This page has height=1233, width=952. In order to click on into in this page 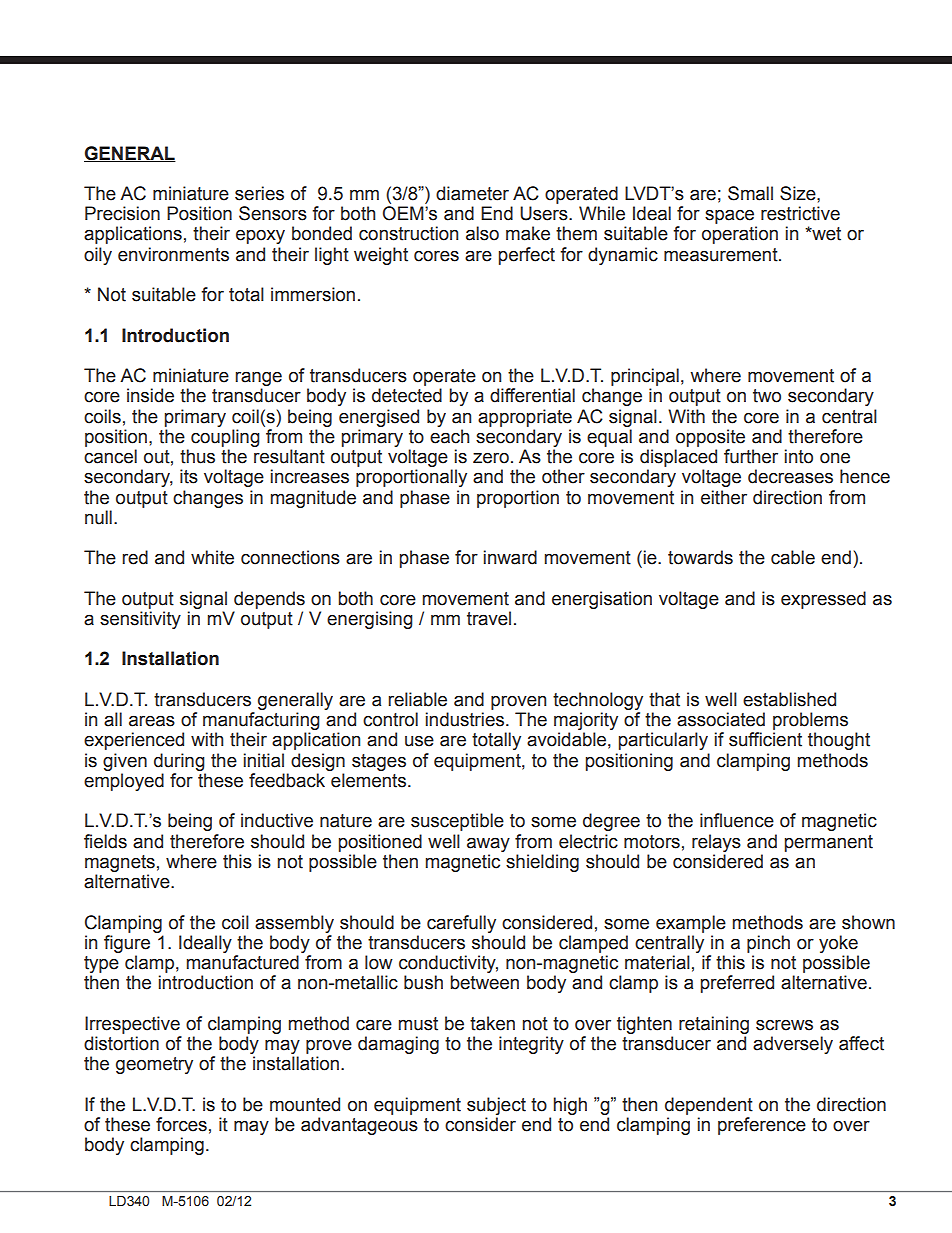, I will do `click(799, 456)`.
